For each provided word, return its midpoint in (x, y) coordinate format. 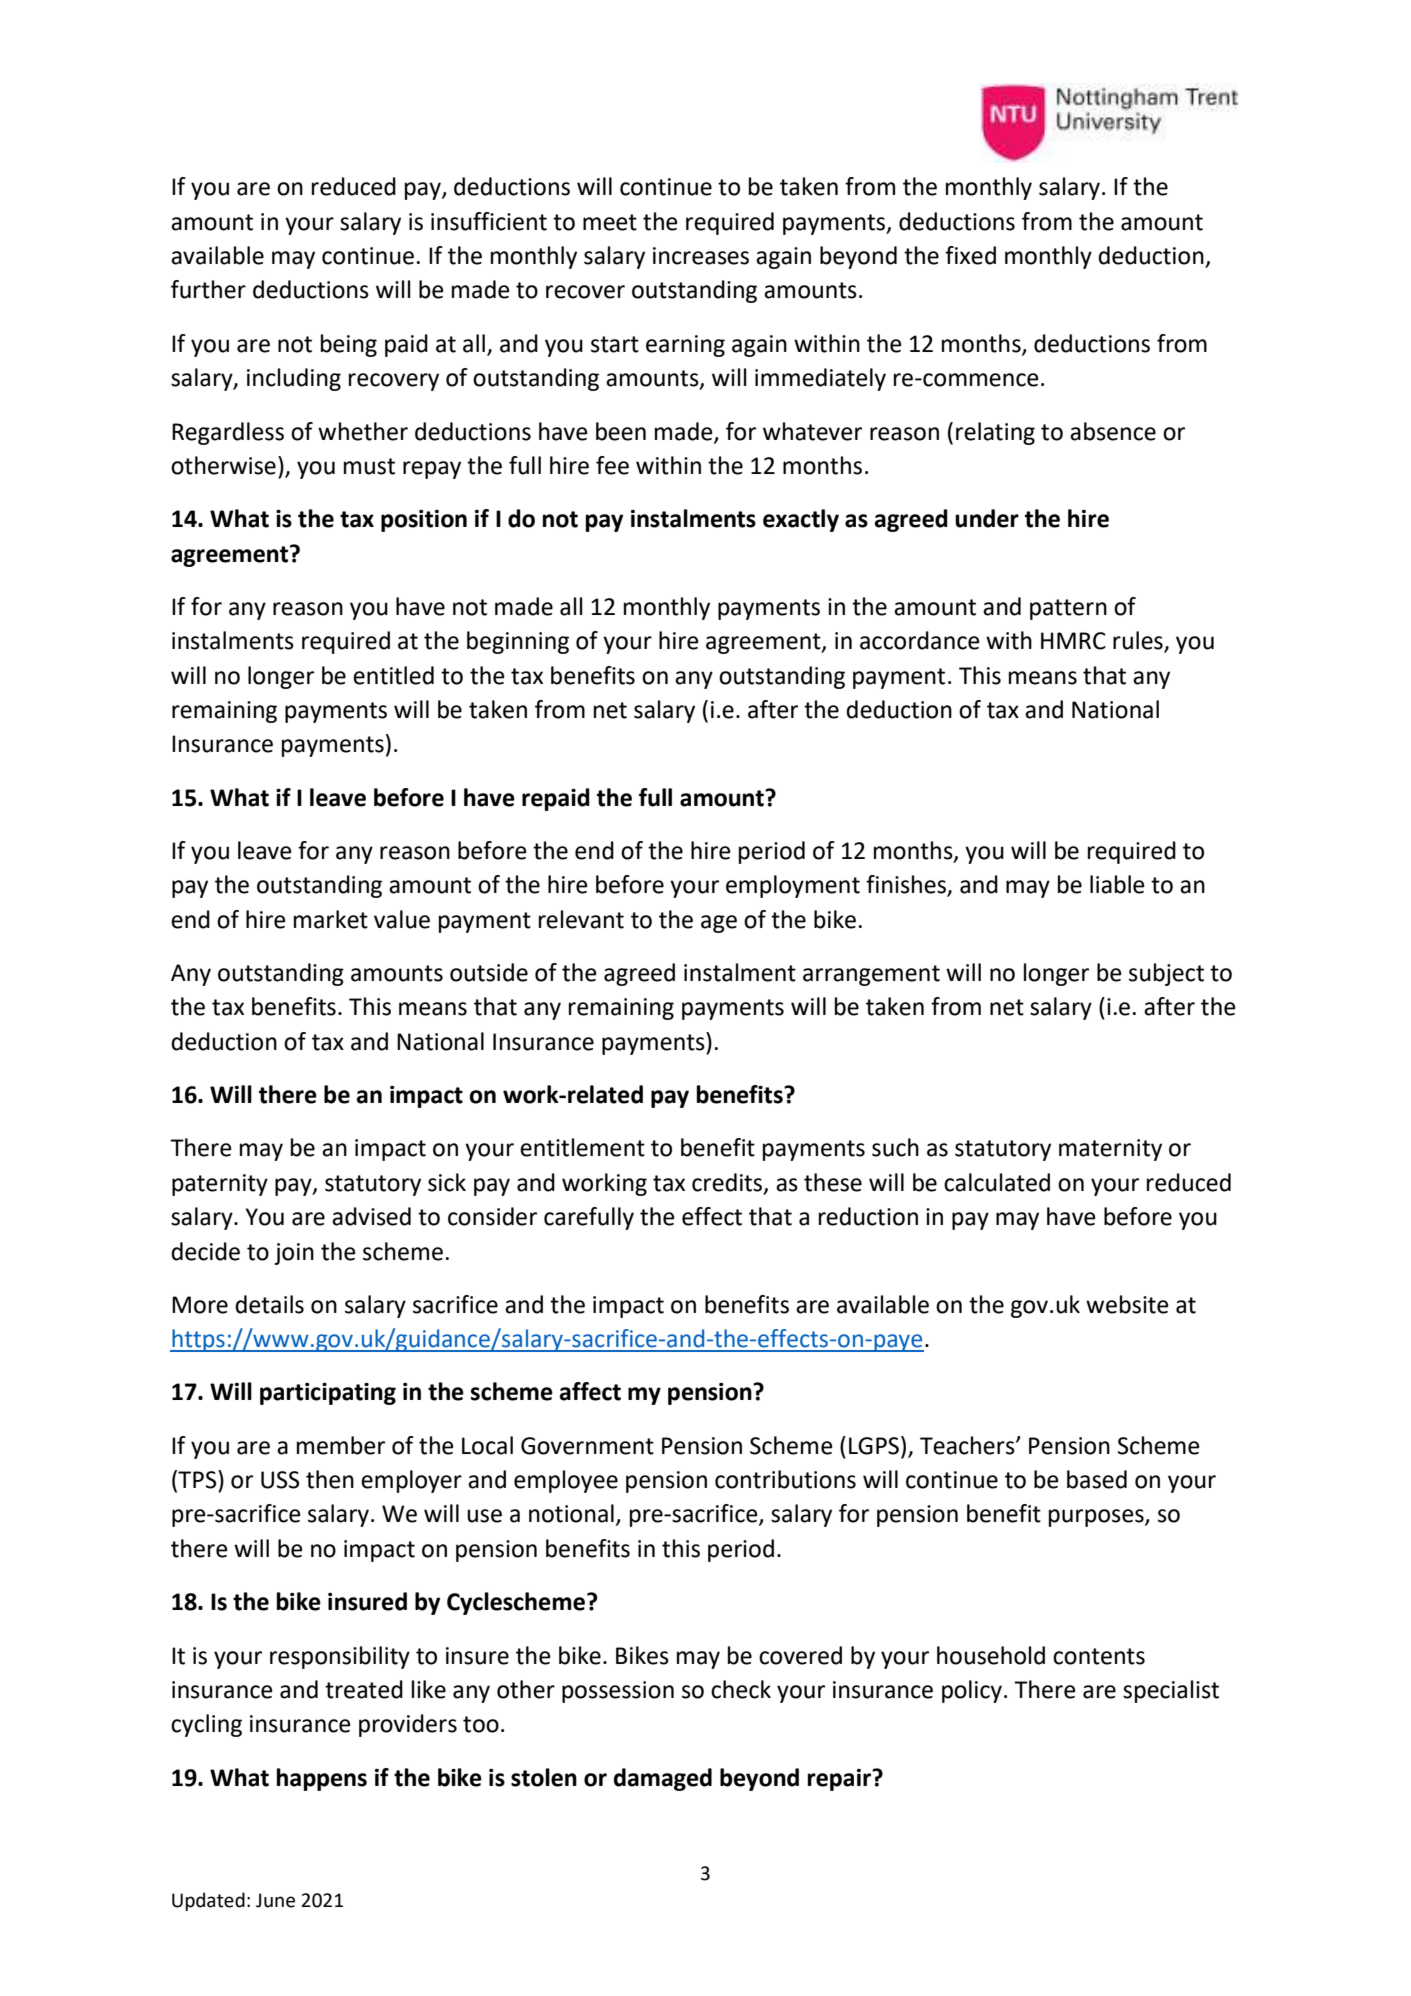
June (275, 1900)
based (1097, 1479)
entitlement (582, 1147)
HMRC (1073, 641)
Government (587, 1446)
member (341, 1445)
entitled (393, 675)
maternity (1110, 1150)
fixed (970, 255)
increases (701, 256)
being (349, 345)
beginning (518, 642)
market (331, 919)
